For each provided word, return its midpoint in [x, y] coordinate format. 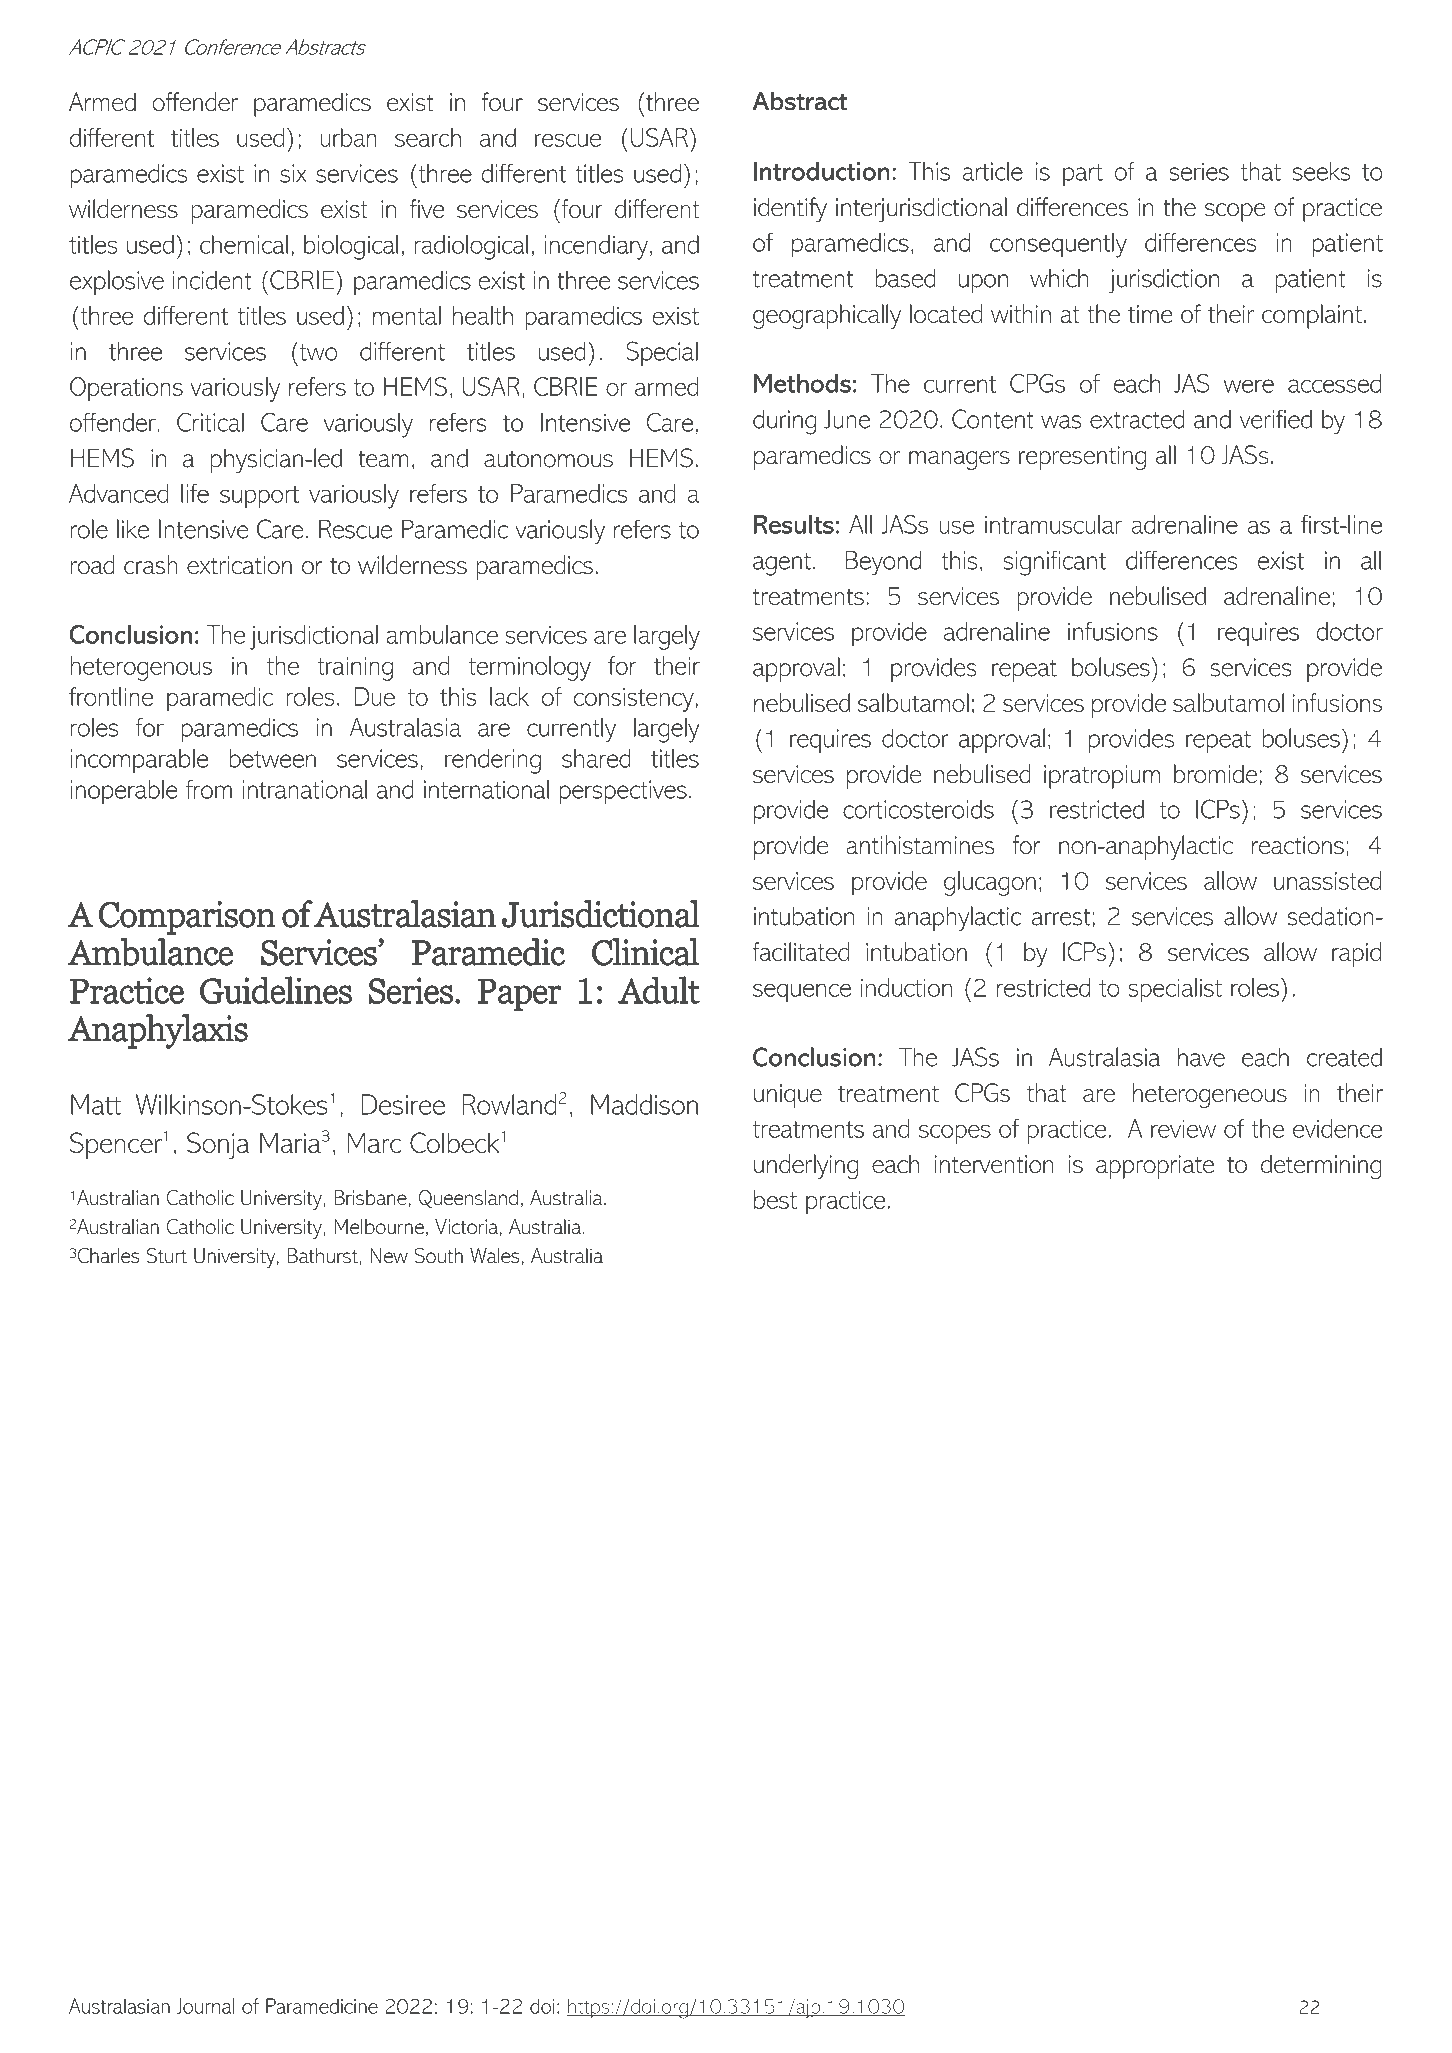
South [438, 1255]
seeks [1321, 171]
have [1201, 1057]
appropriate [1155, 1167]
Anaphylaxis [158, 1031]
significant [1054, 563]
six [293, 173]
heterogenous [141, 668]
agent [782, 564]
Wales [495, 1256]
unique [788, 1096]
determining [1321, 1167]
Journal [205, 2006]
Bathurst [324, 1256]
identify [790, 209]
